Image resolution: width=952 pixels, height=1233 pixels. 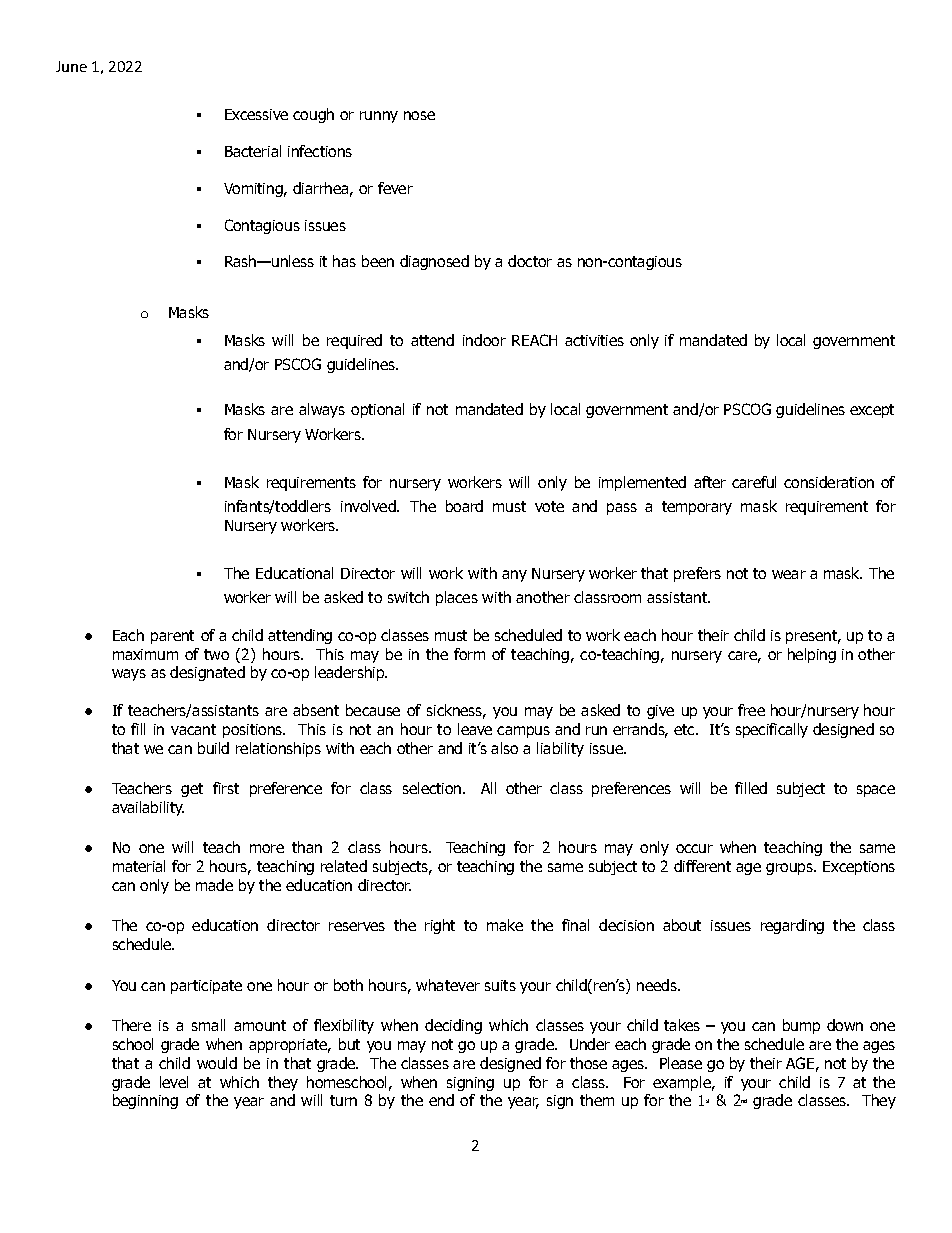 What do you see at coordinates (812, 655) in the screenshot?
I see `helping` at bounding box center [812, 655].
